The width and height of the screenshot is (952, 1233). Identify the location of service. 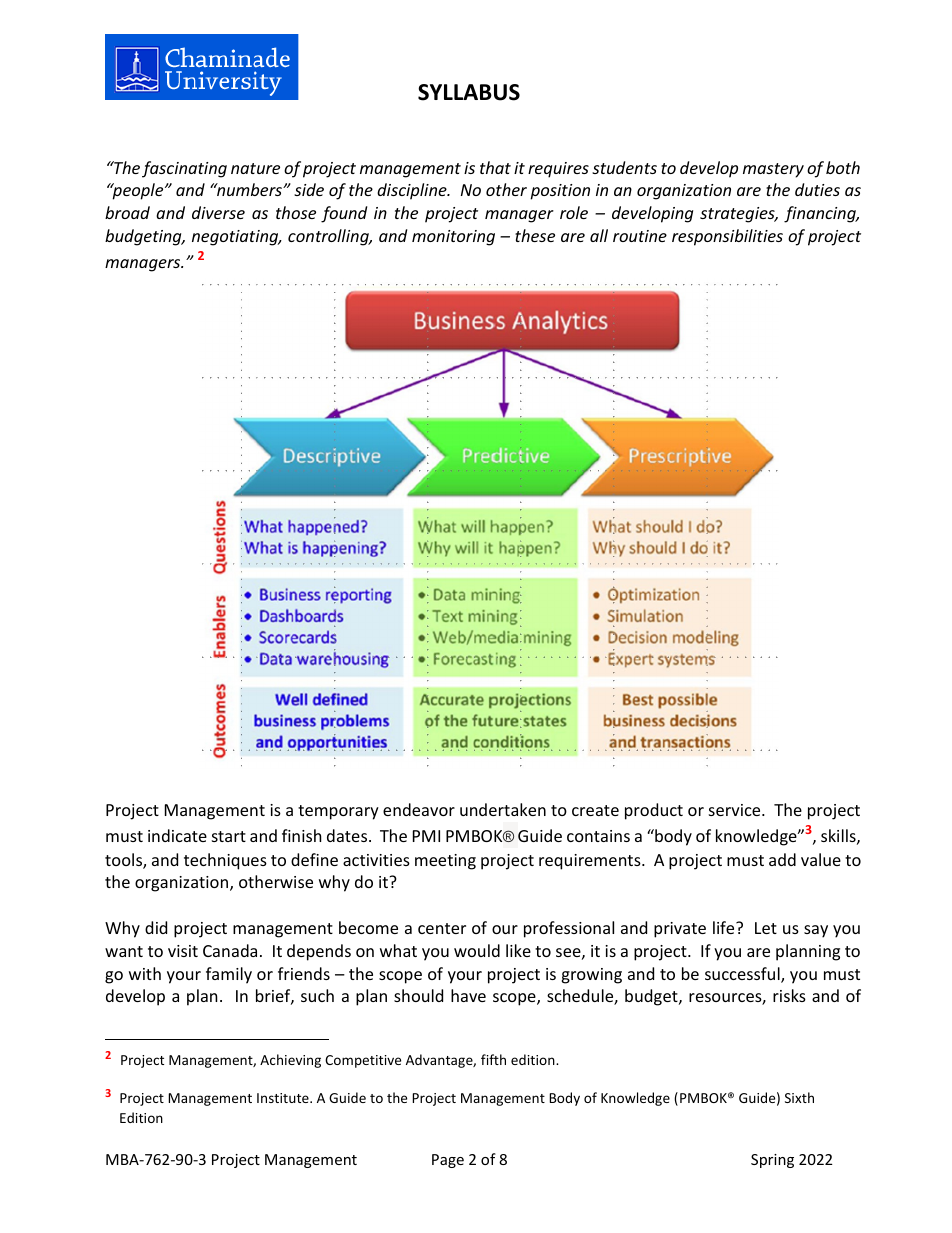
(736, 810).
